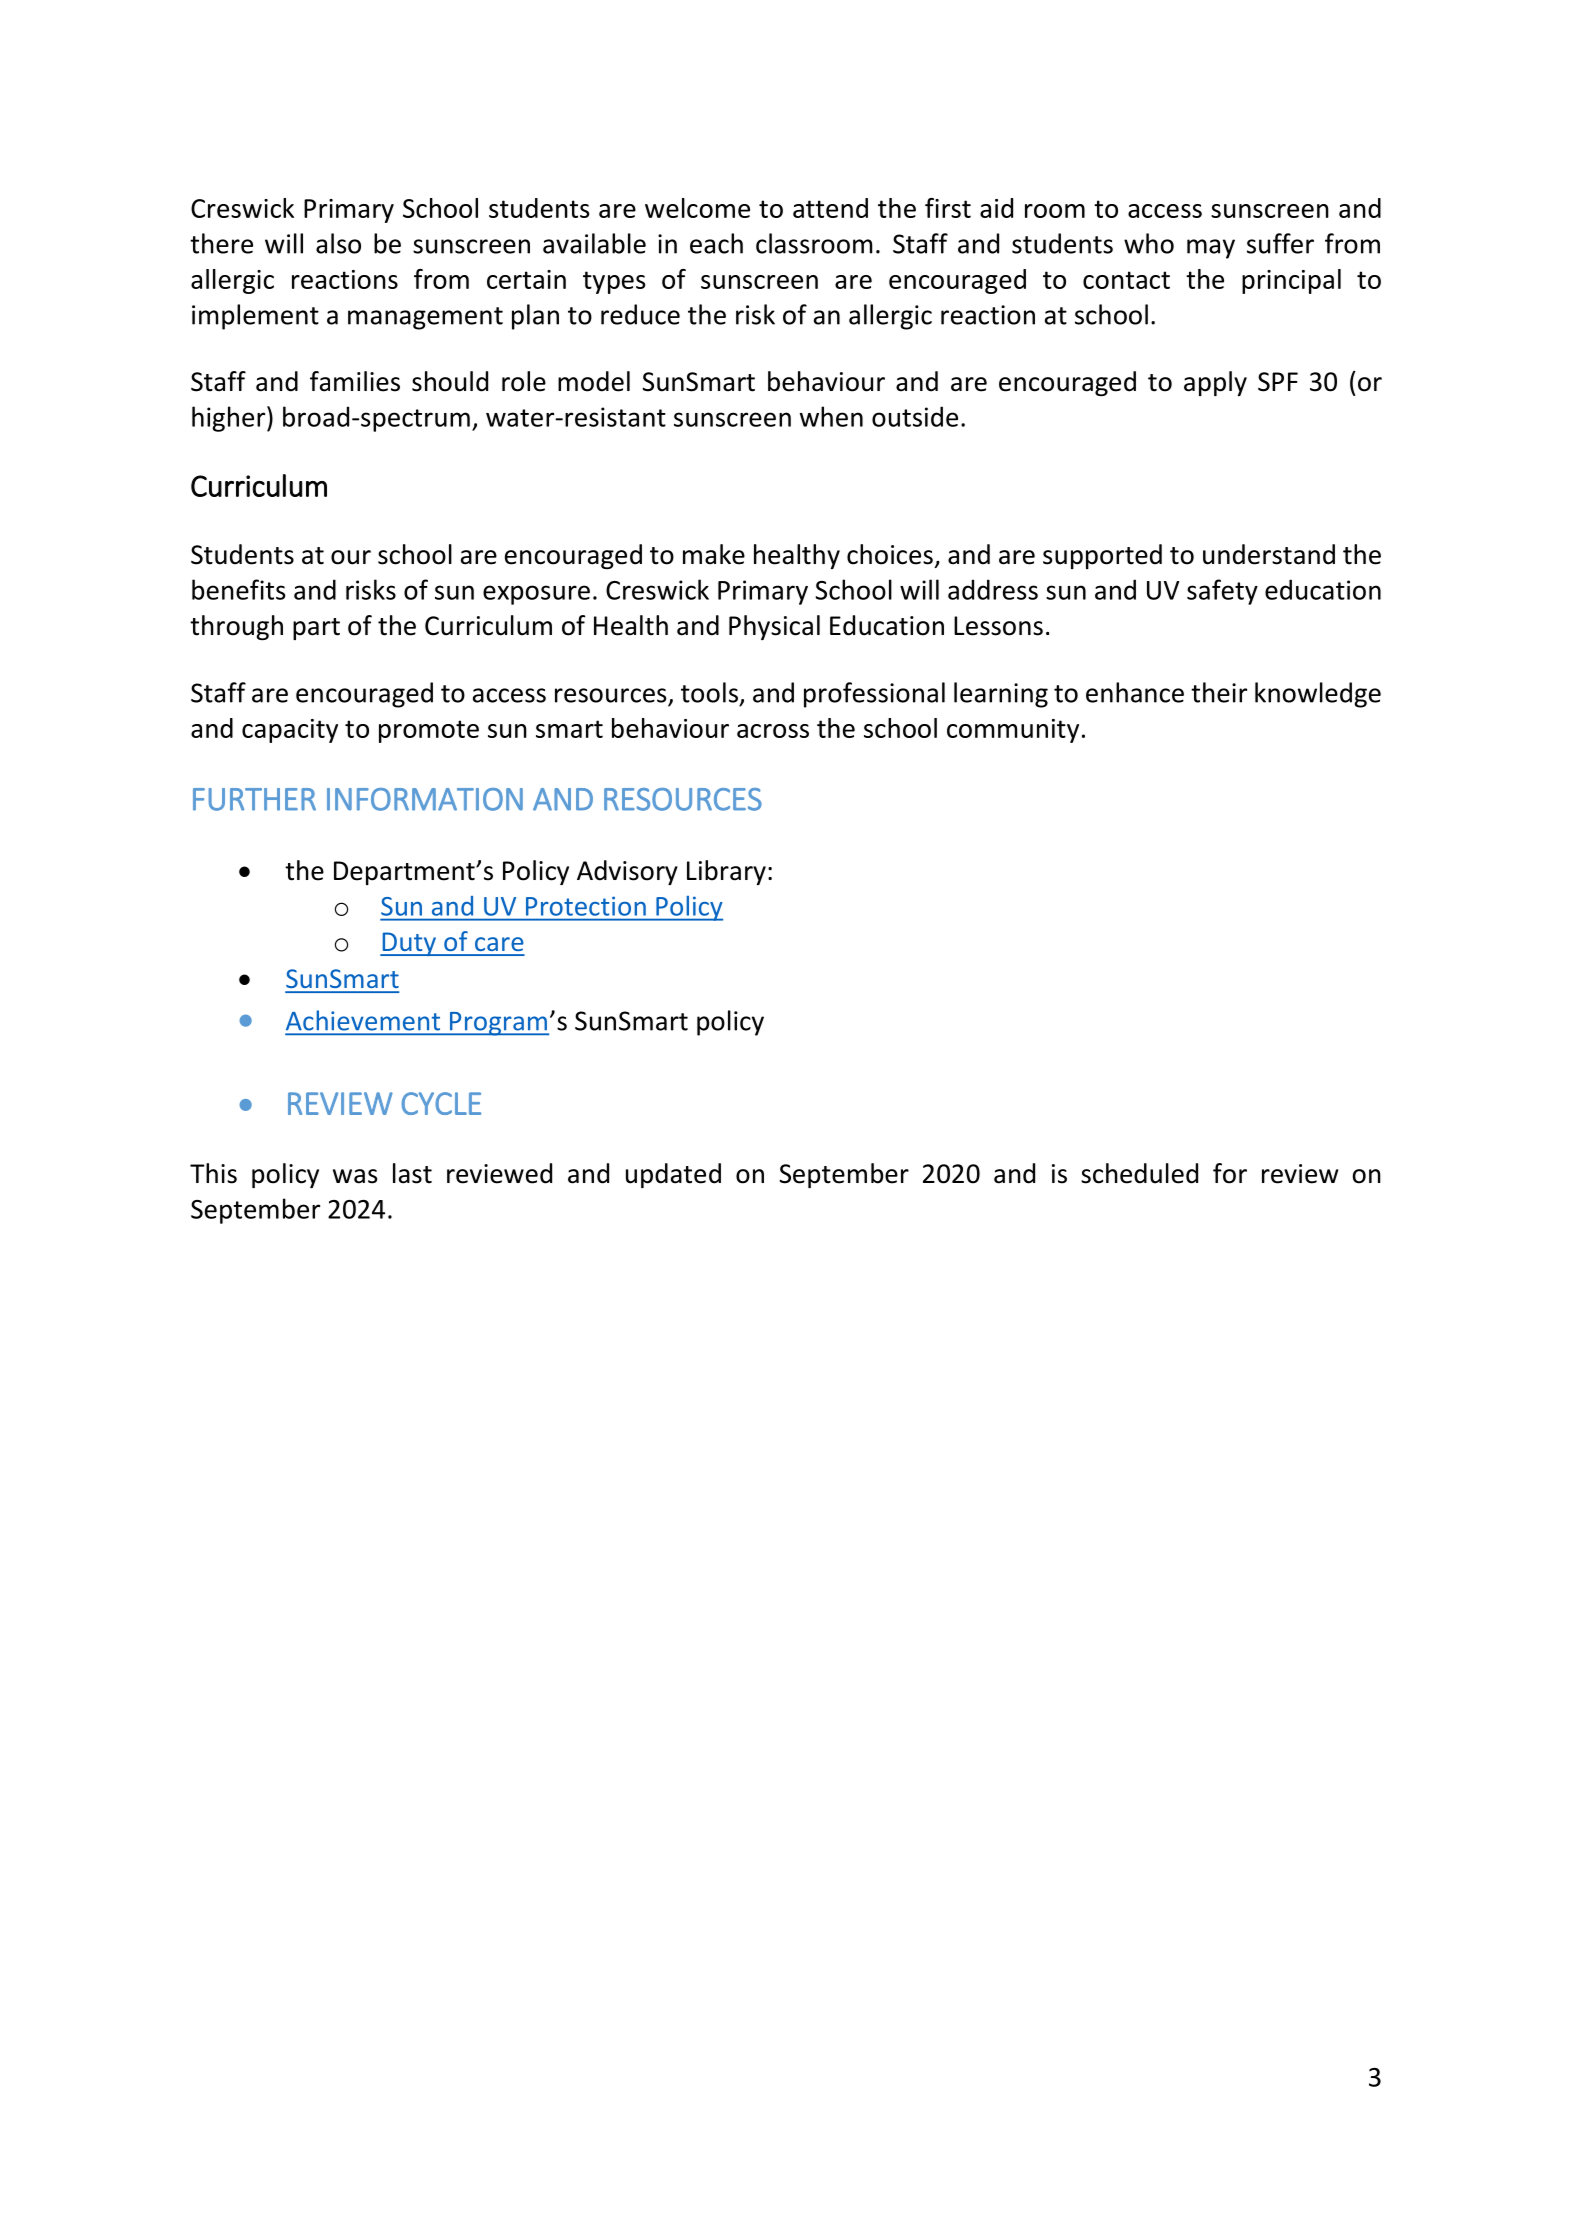 This image has width=1572, height=2223. I want to click on may, so click(1211, 249).
